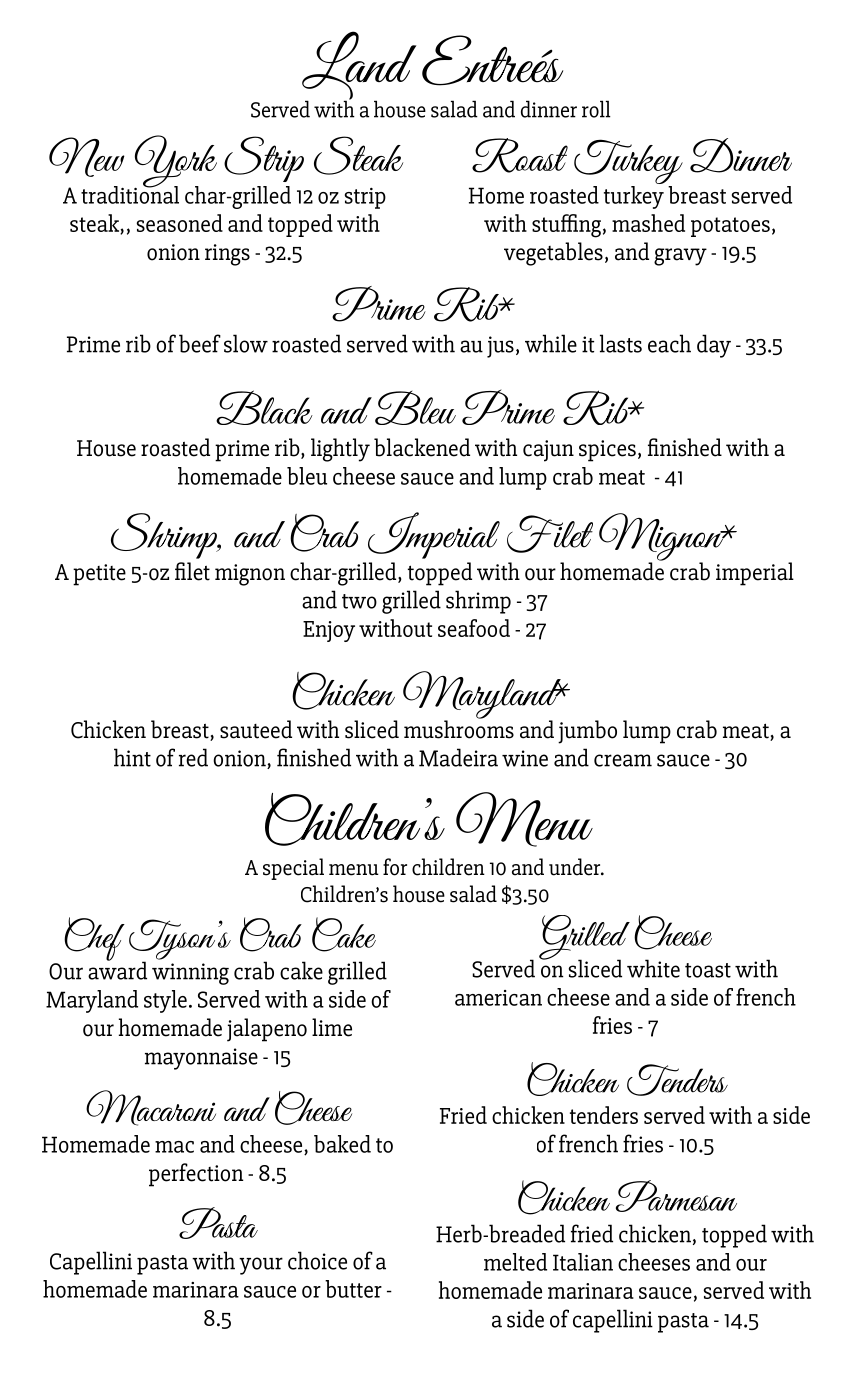  I want to click on white, so click(653, 968).
